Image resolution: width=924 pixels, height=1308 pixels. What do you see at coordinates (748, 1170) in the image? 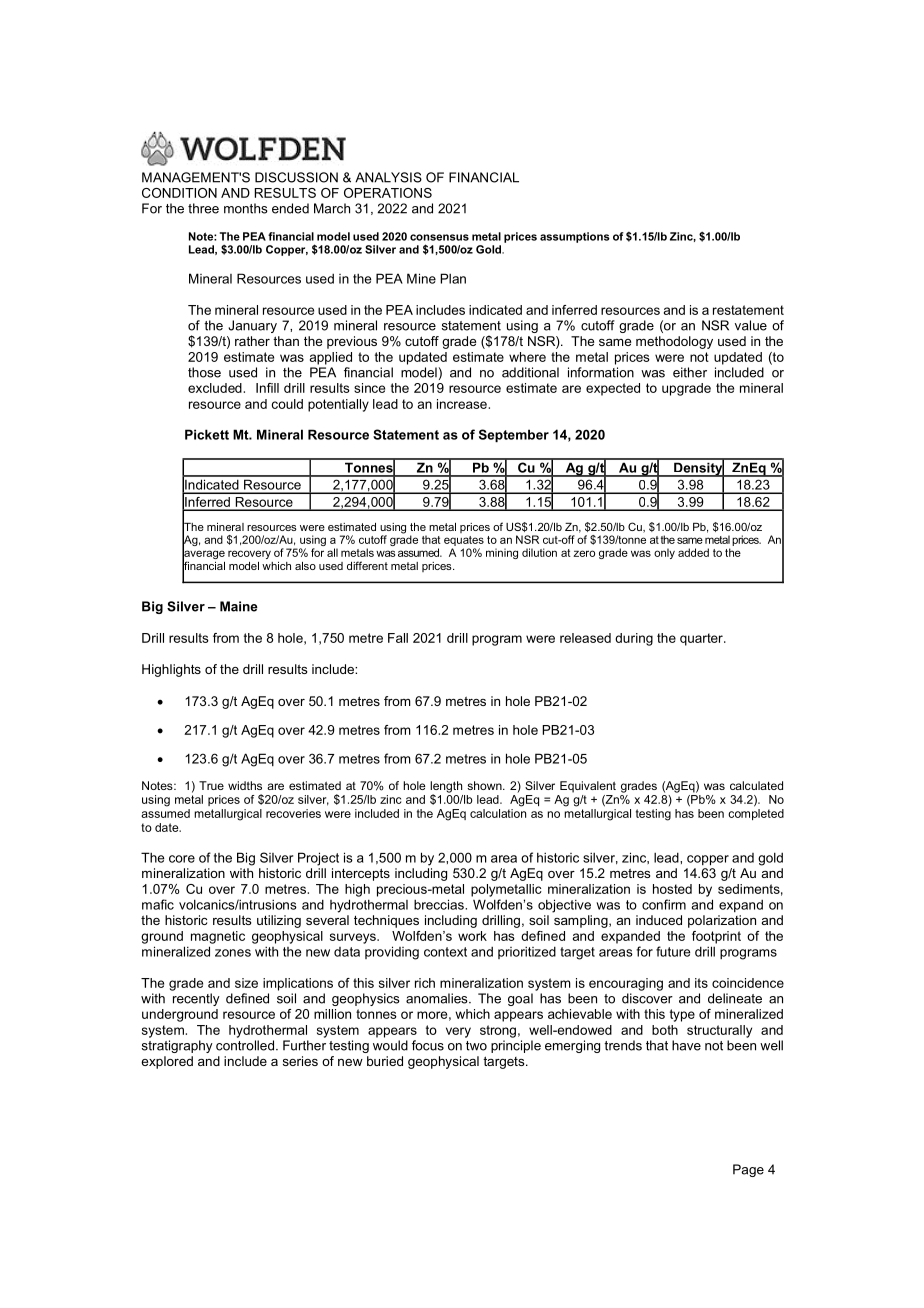
I see `Page` at bounding box center [748, 1170].
